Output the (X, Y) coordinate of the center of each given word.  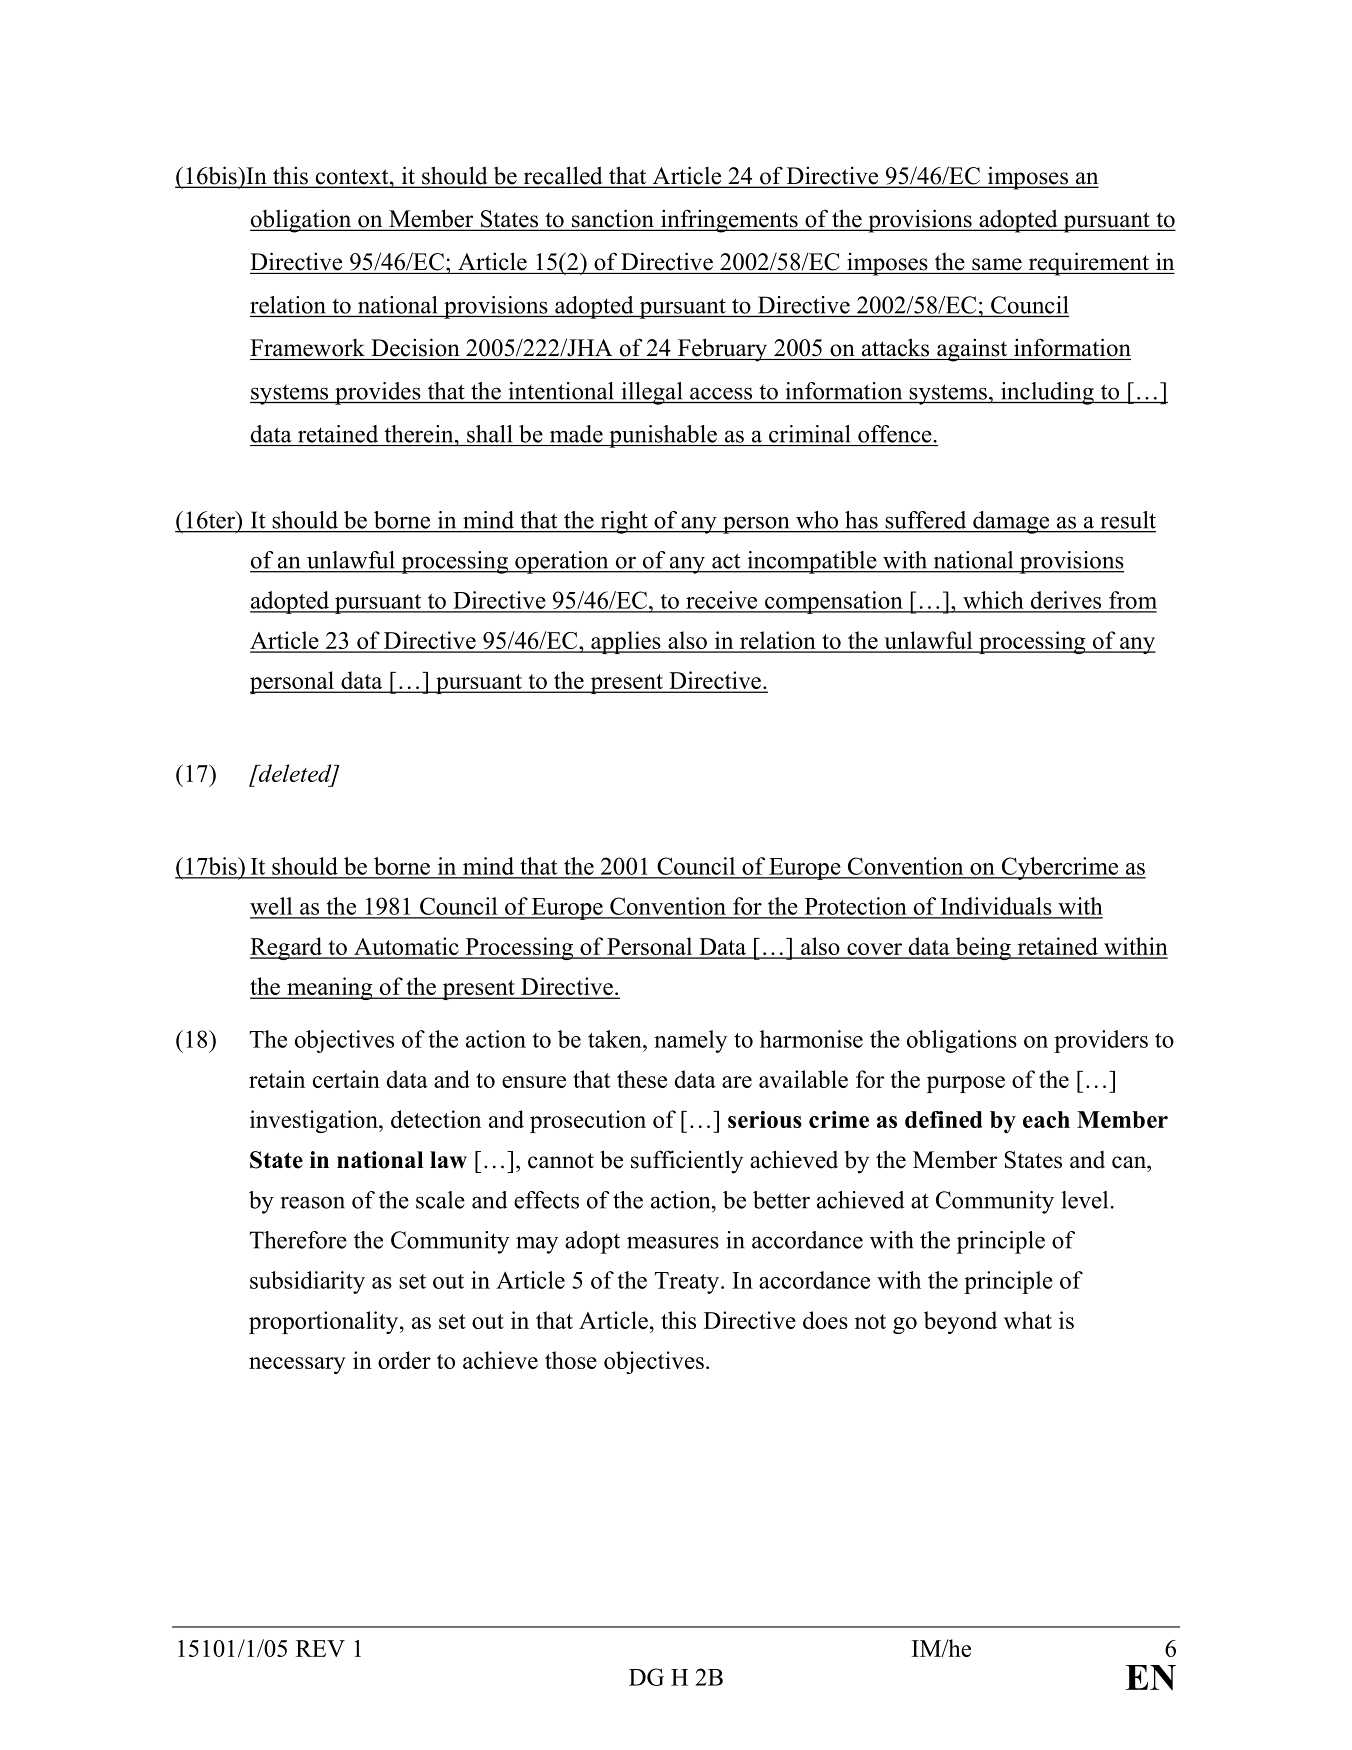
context (352, 178)
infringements (729, 221)
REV (320, 1648)
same (997, 264)
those (571, 1360)
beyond (960, 1322)
